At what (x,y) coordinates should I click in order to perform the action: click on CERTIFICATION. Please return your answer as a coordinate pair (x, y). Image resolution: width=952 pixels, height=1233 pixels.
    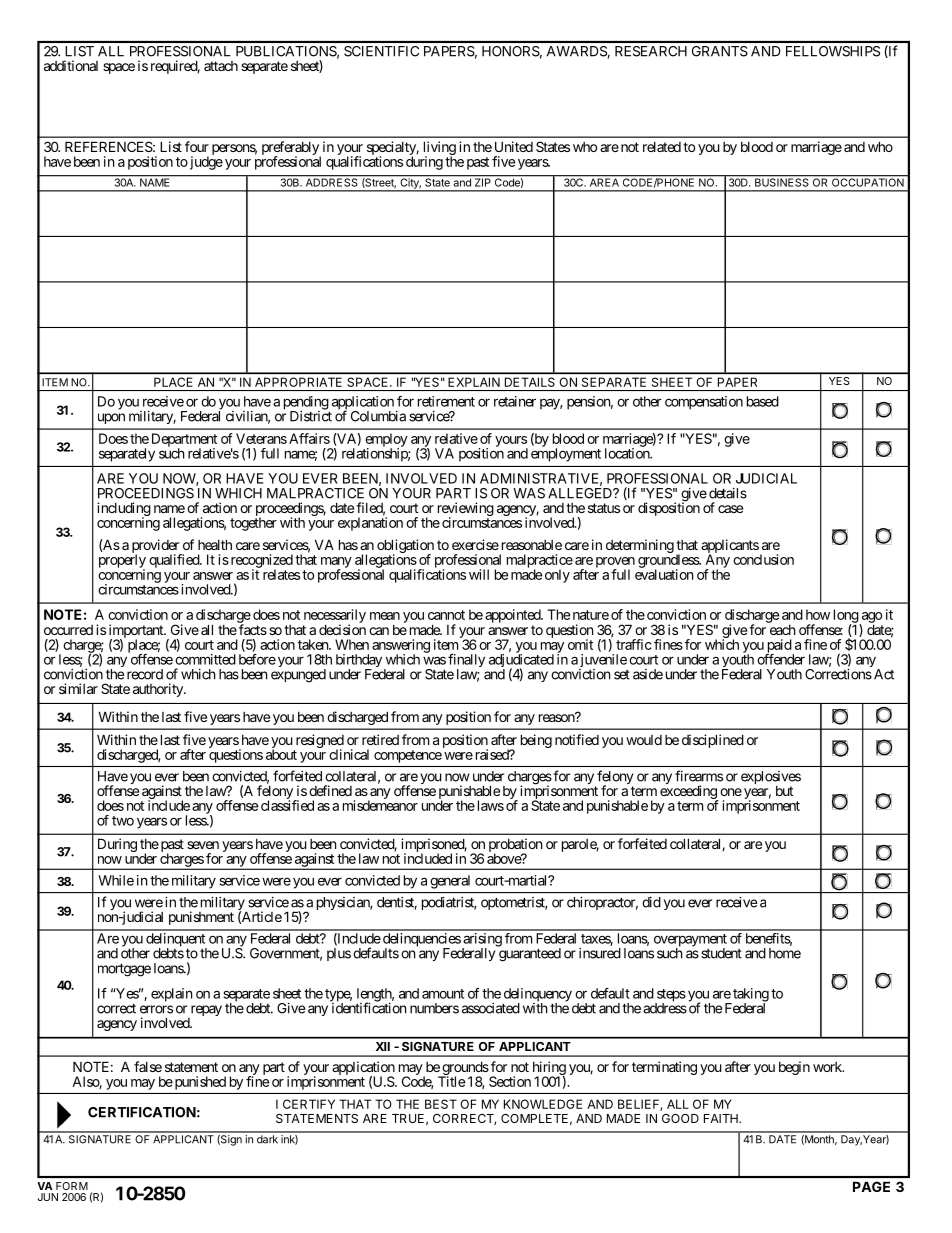
    Looking at the image, I should click on (142, 1112).
